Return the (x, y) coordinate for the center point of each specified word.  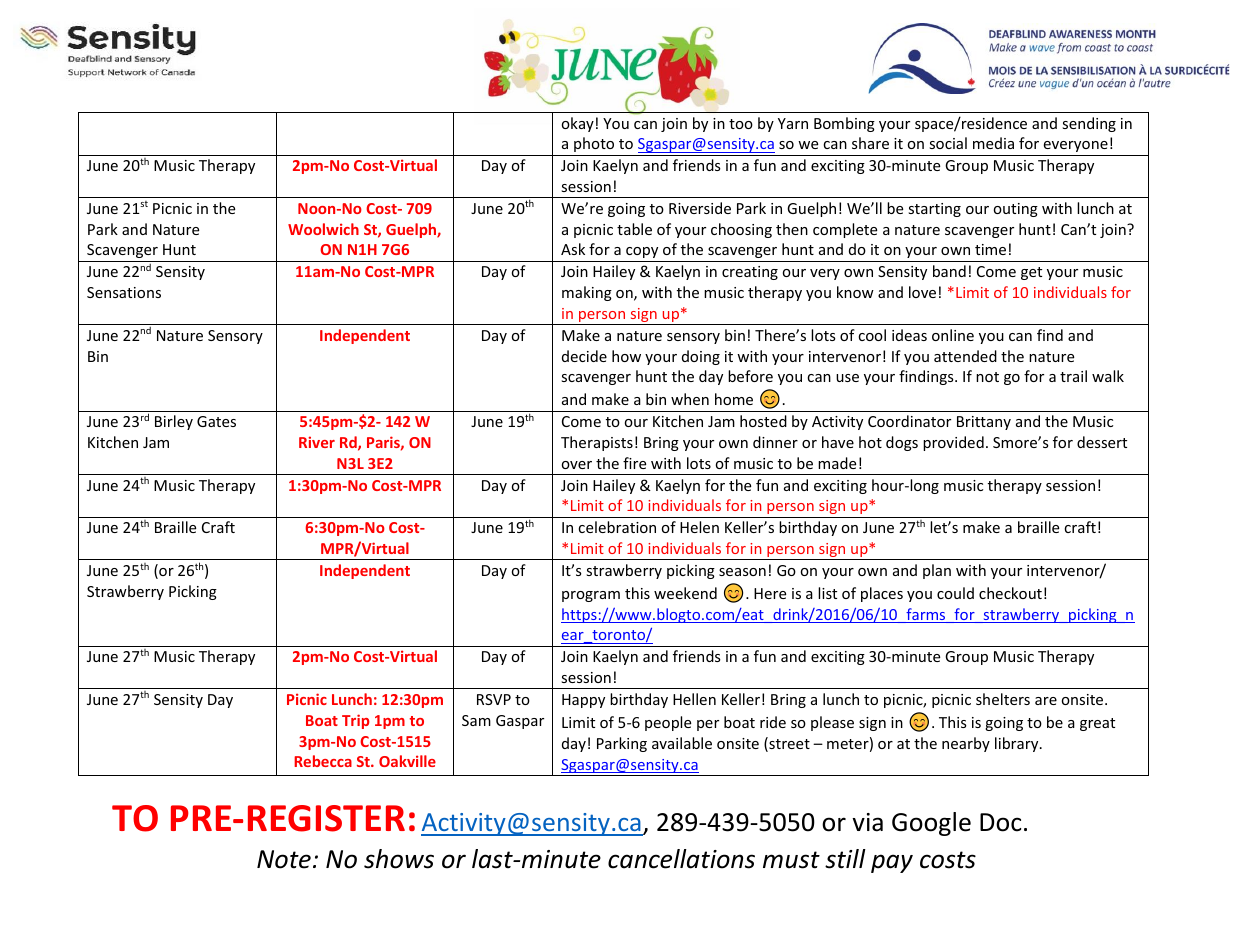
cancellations (681, 859)
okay (578, 124)
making (587, 293)
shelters (1003, 699)
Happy (583, 701)
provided (953, 443)
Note (284, 859)
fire (634, 463)
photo (594, 144)
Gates (216, 421)
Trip (356, 721)
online (953, 335)
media (993, 143)
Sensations (124, 292)
